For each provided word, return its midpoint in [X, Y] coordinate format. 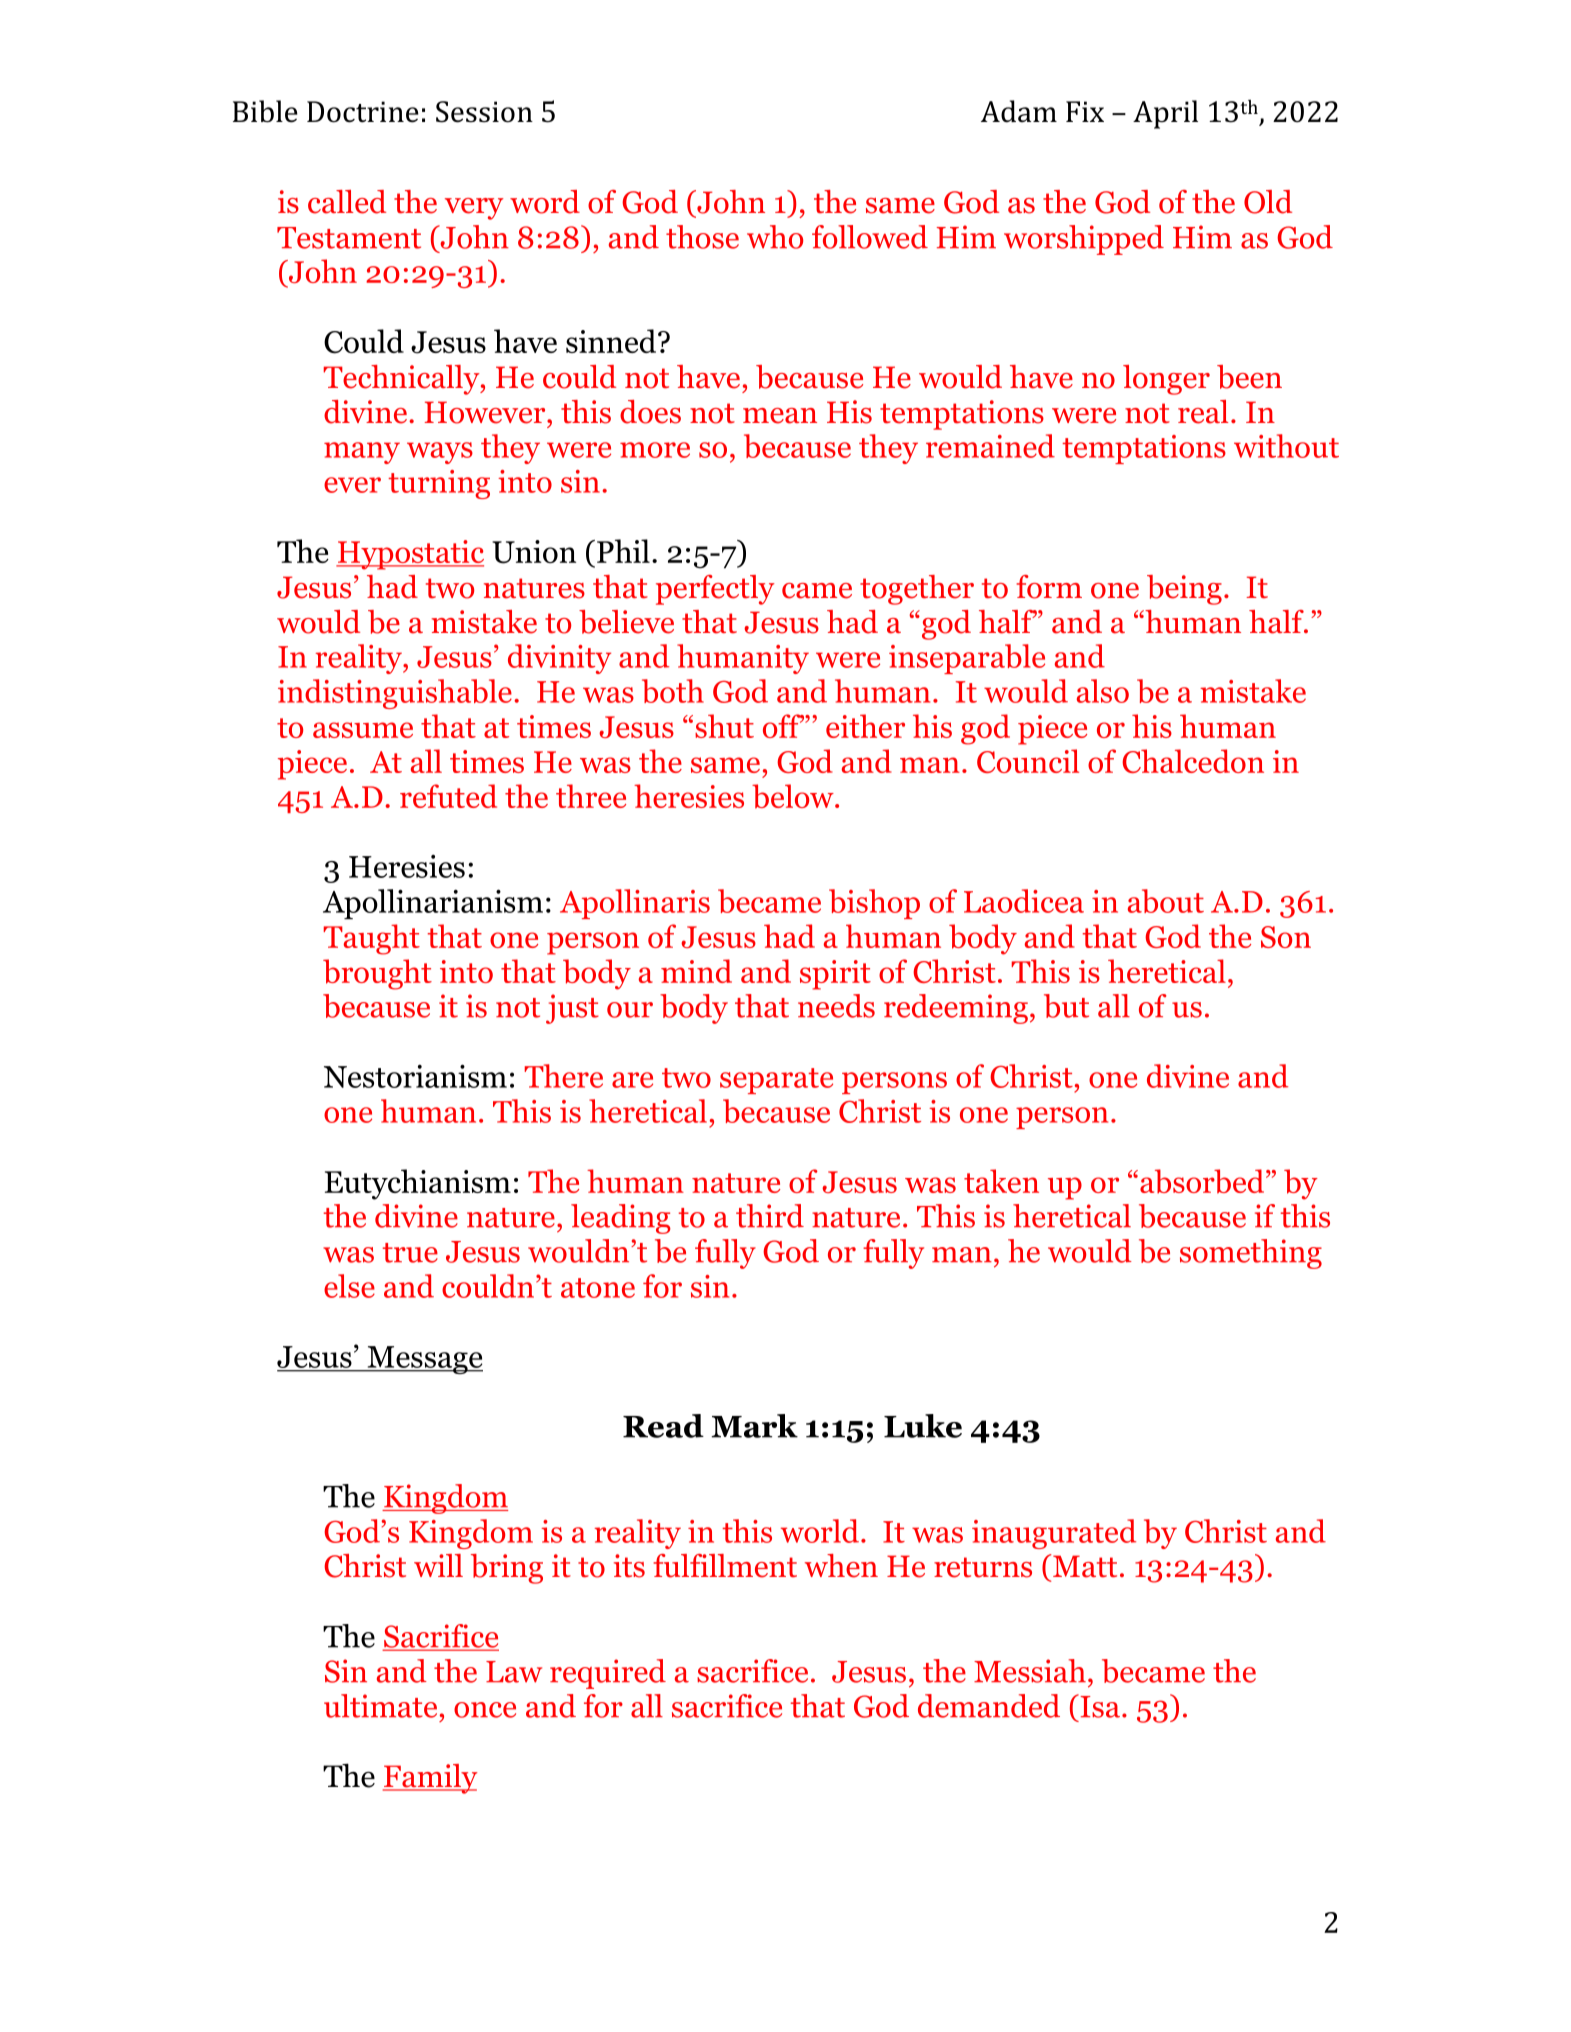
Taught [372, 939]
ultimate [380, 1706]
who [775, 237]
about [1166, 901]
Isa [1099, 1706]
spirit [835, 975]
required [608, 1674]
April [1165, 114]
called [347, 202]
